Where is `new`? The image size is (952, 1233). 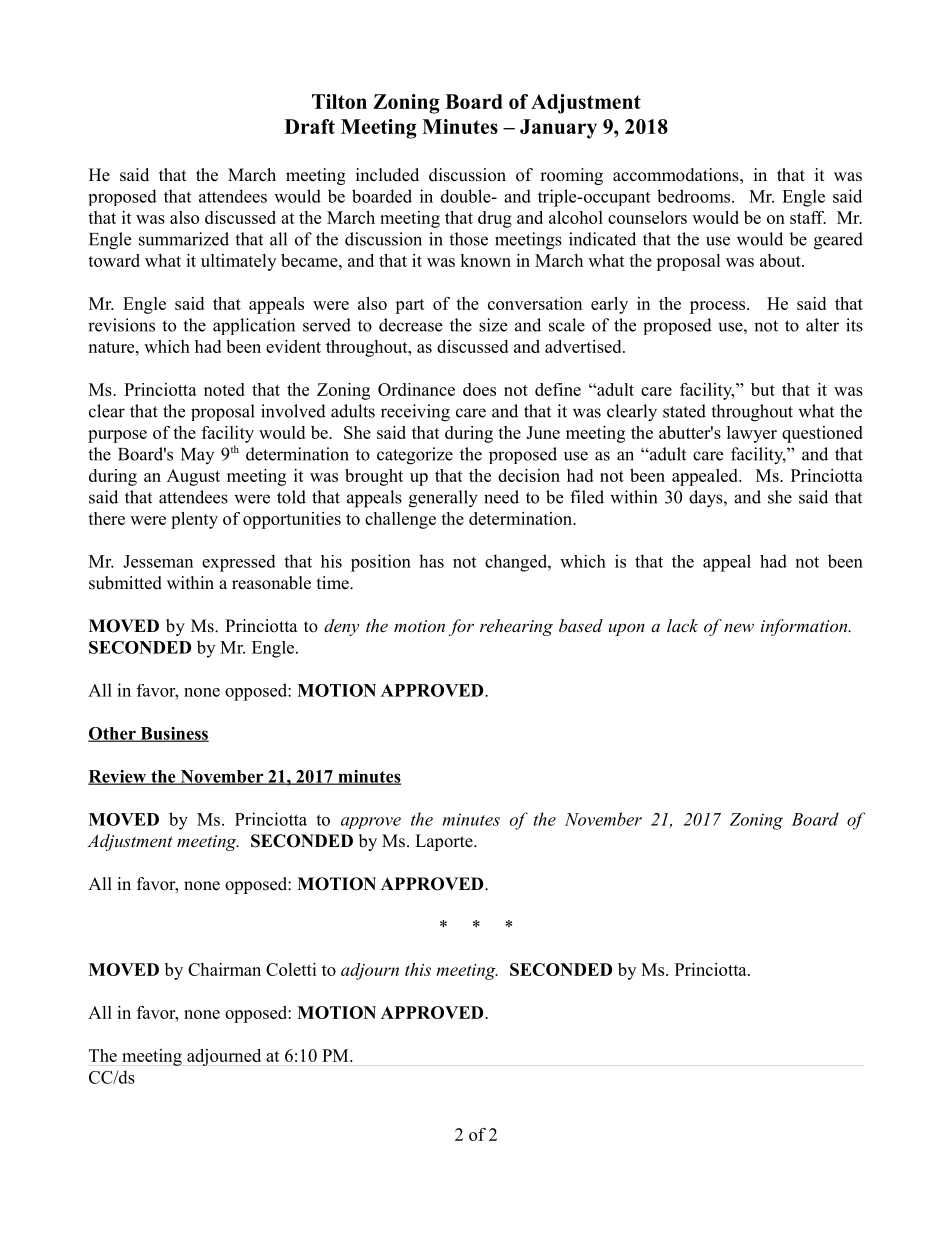
new is located at coordinates (739, 627).
